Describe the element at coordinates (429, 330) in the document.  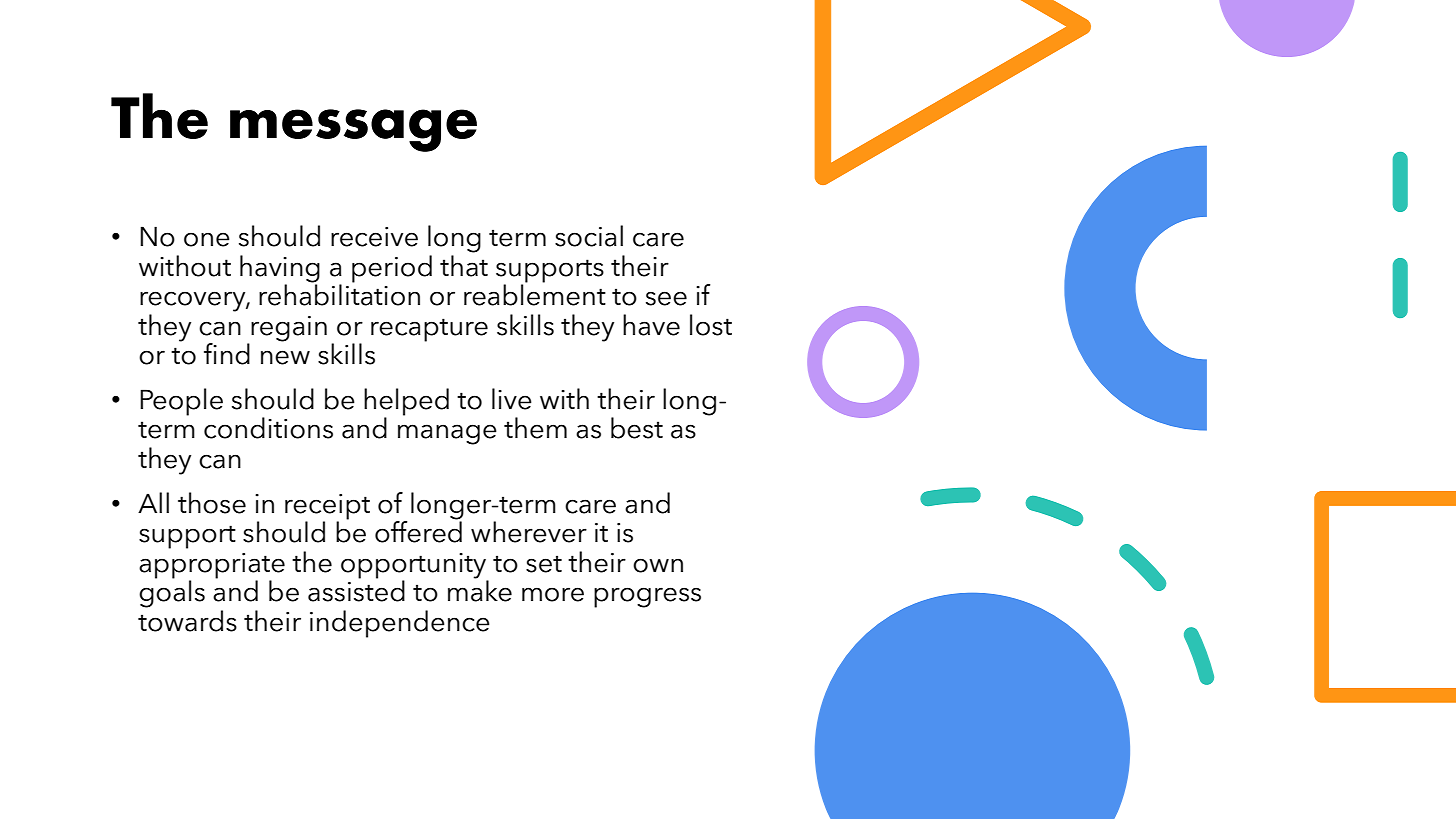
I see `recapture` at that location.
